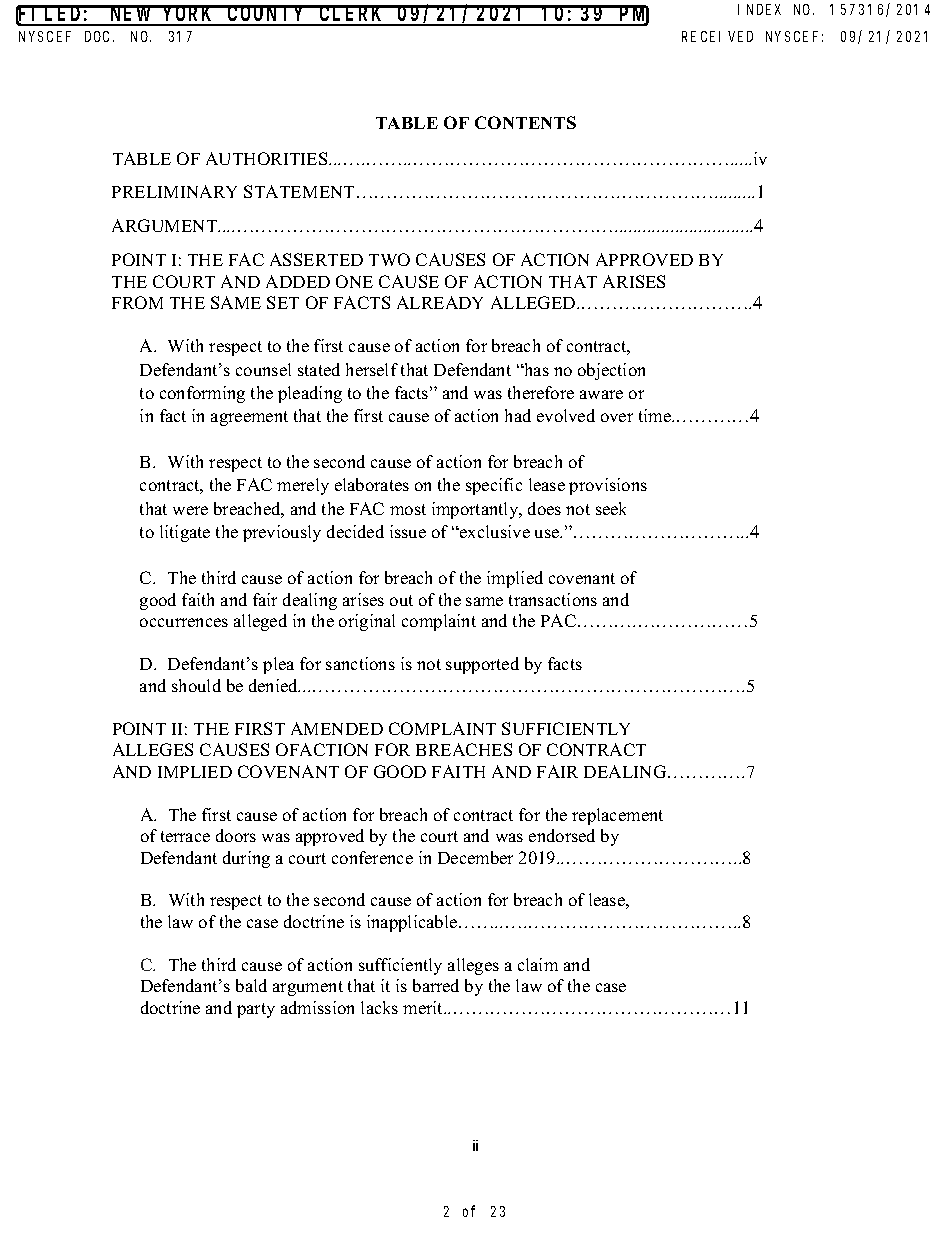 The width and height of the image is (952, 1233). I want to click on barred, so click(436, 985).
